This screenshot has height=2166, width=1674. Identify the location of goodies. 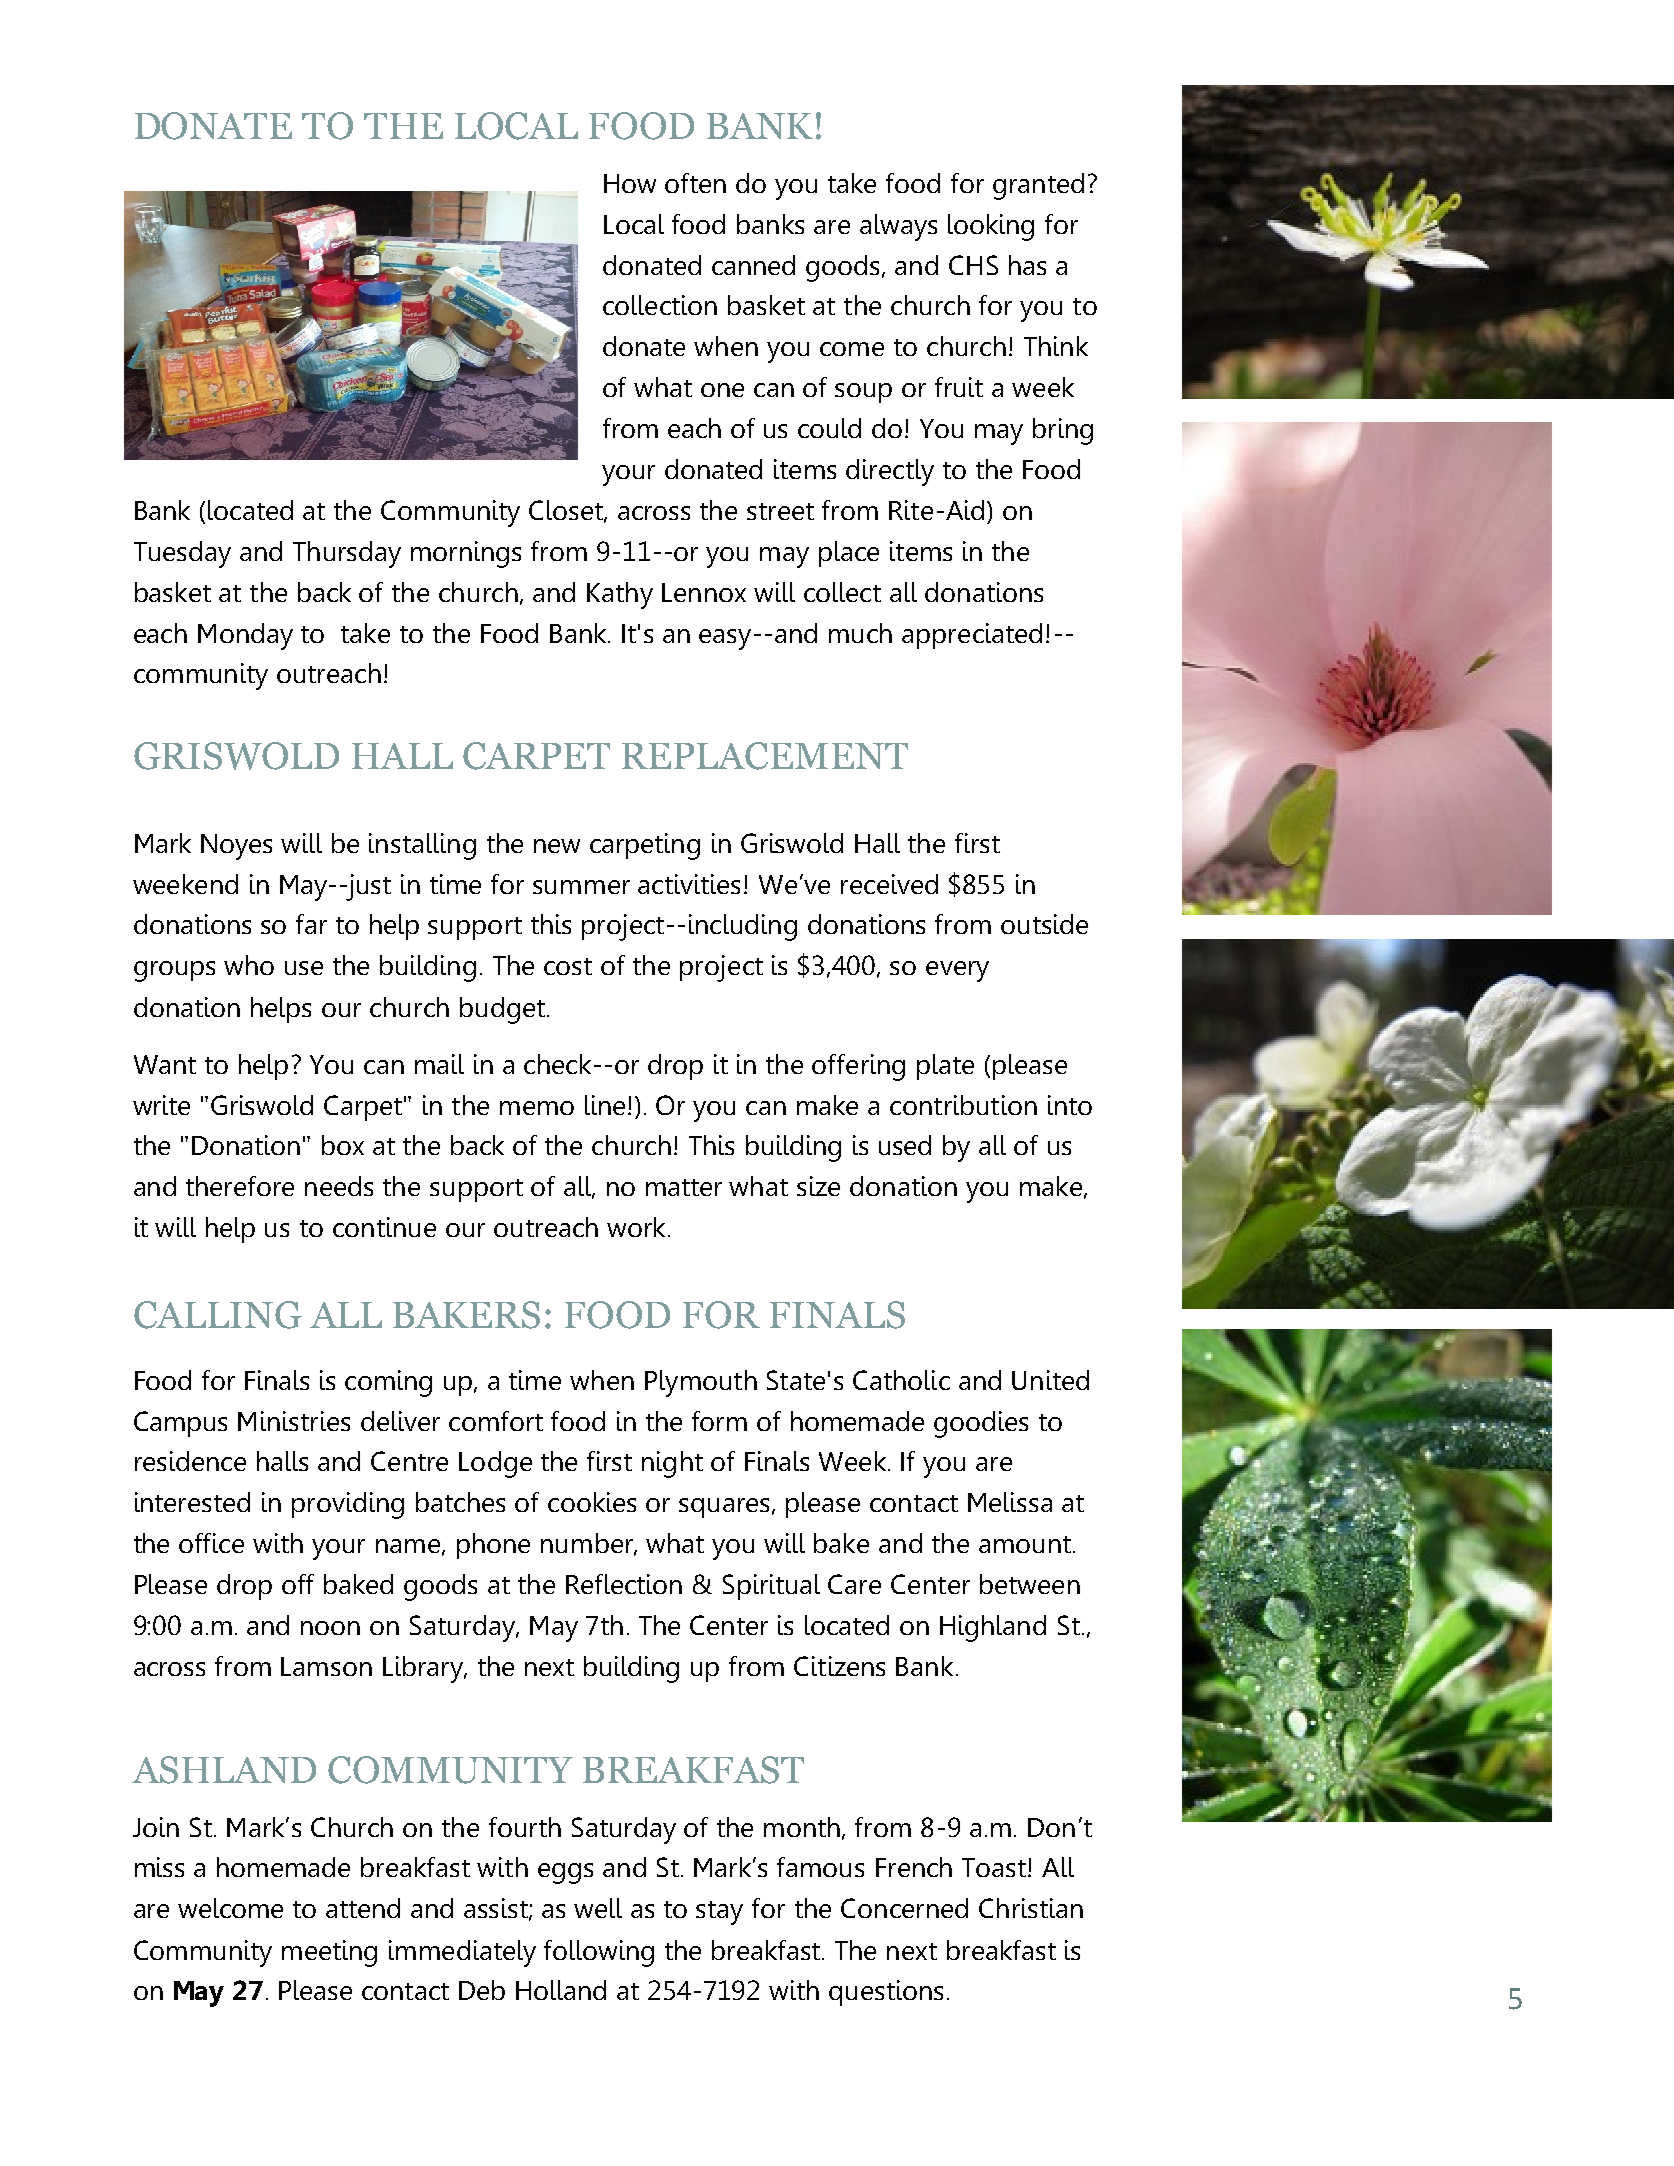
(981, 1424).
